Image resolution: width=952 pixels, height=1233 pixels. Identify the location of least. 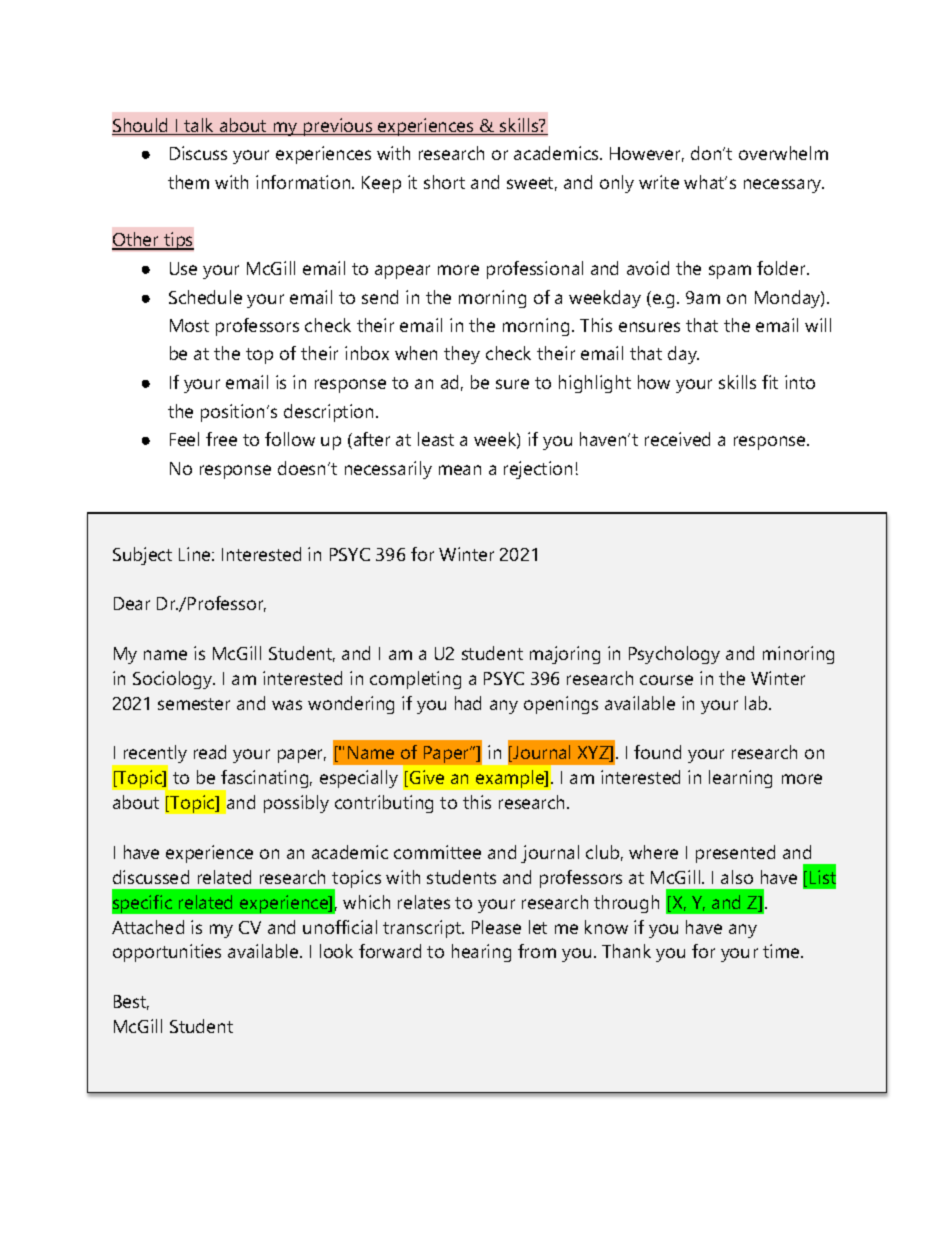
(436, 439).
